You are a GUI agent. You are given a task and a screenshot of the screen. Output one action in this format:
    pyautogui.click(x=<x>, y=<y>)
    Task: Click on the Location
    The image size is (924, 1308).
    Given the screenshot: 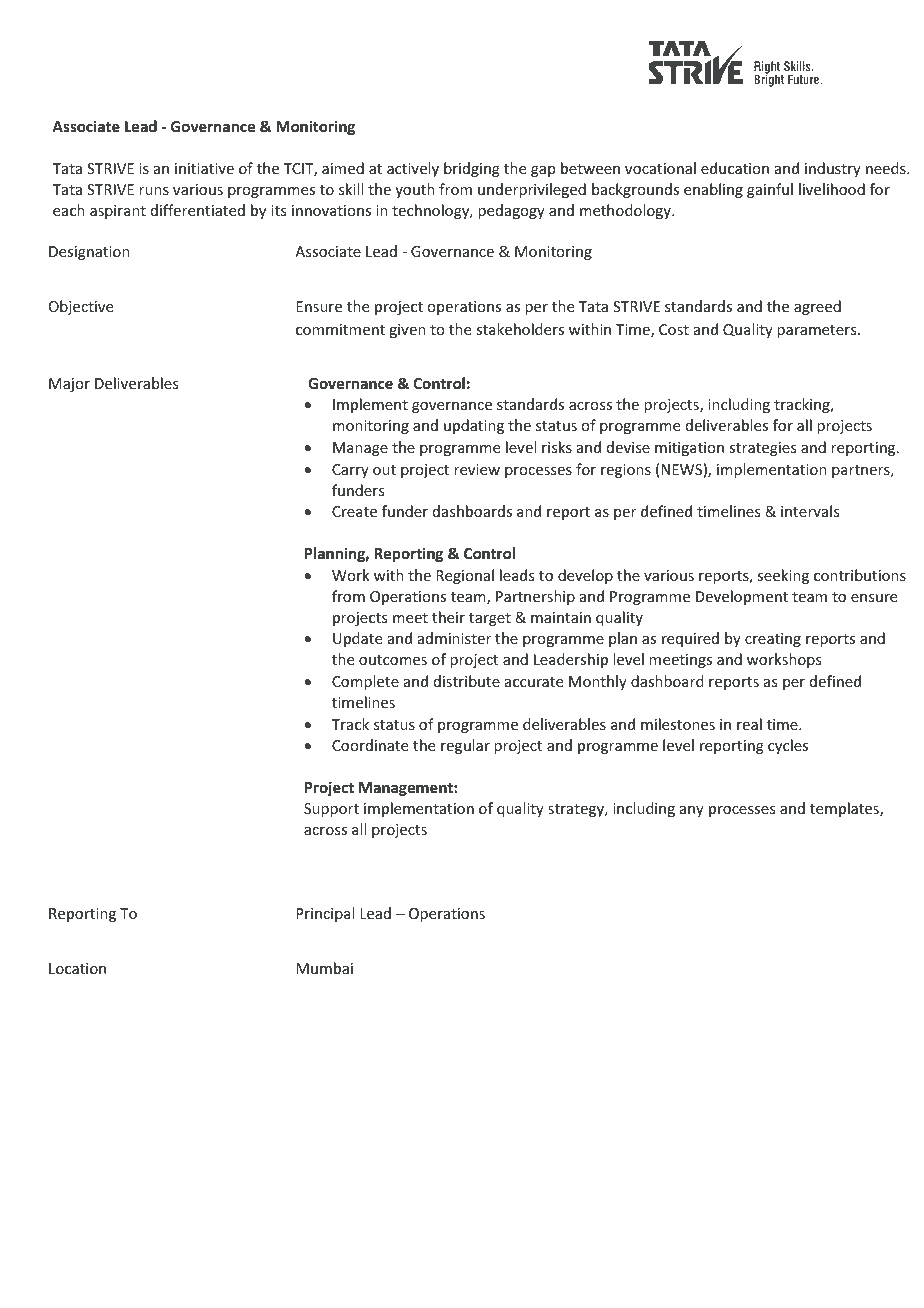 What is the action you would take?
    pyautogui.click(x=77, y=968)
